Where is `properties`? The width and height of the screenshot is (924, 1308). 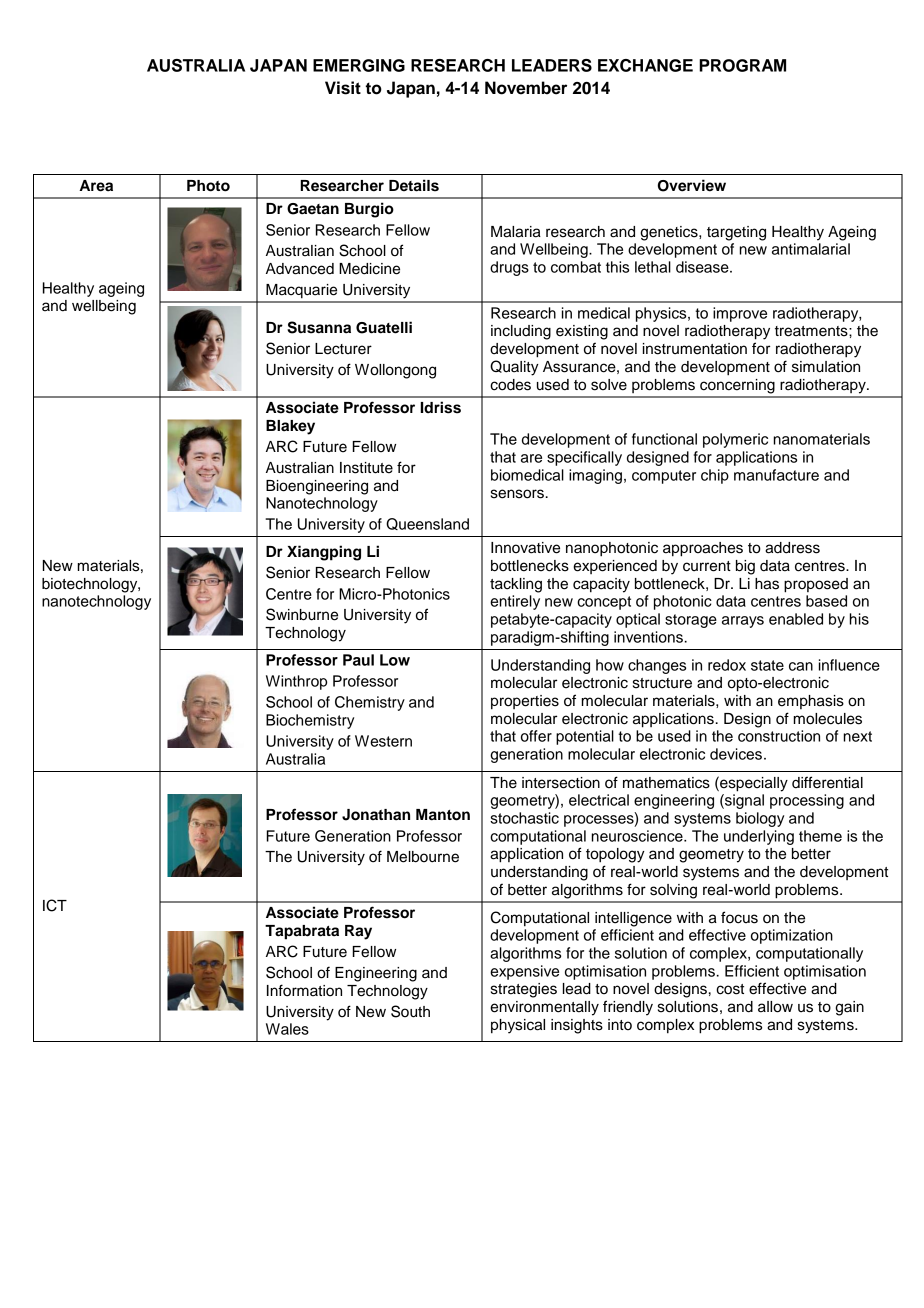
properties is located at coordinates (525, 702).
